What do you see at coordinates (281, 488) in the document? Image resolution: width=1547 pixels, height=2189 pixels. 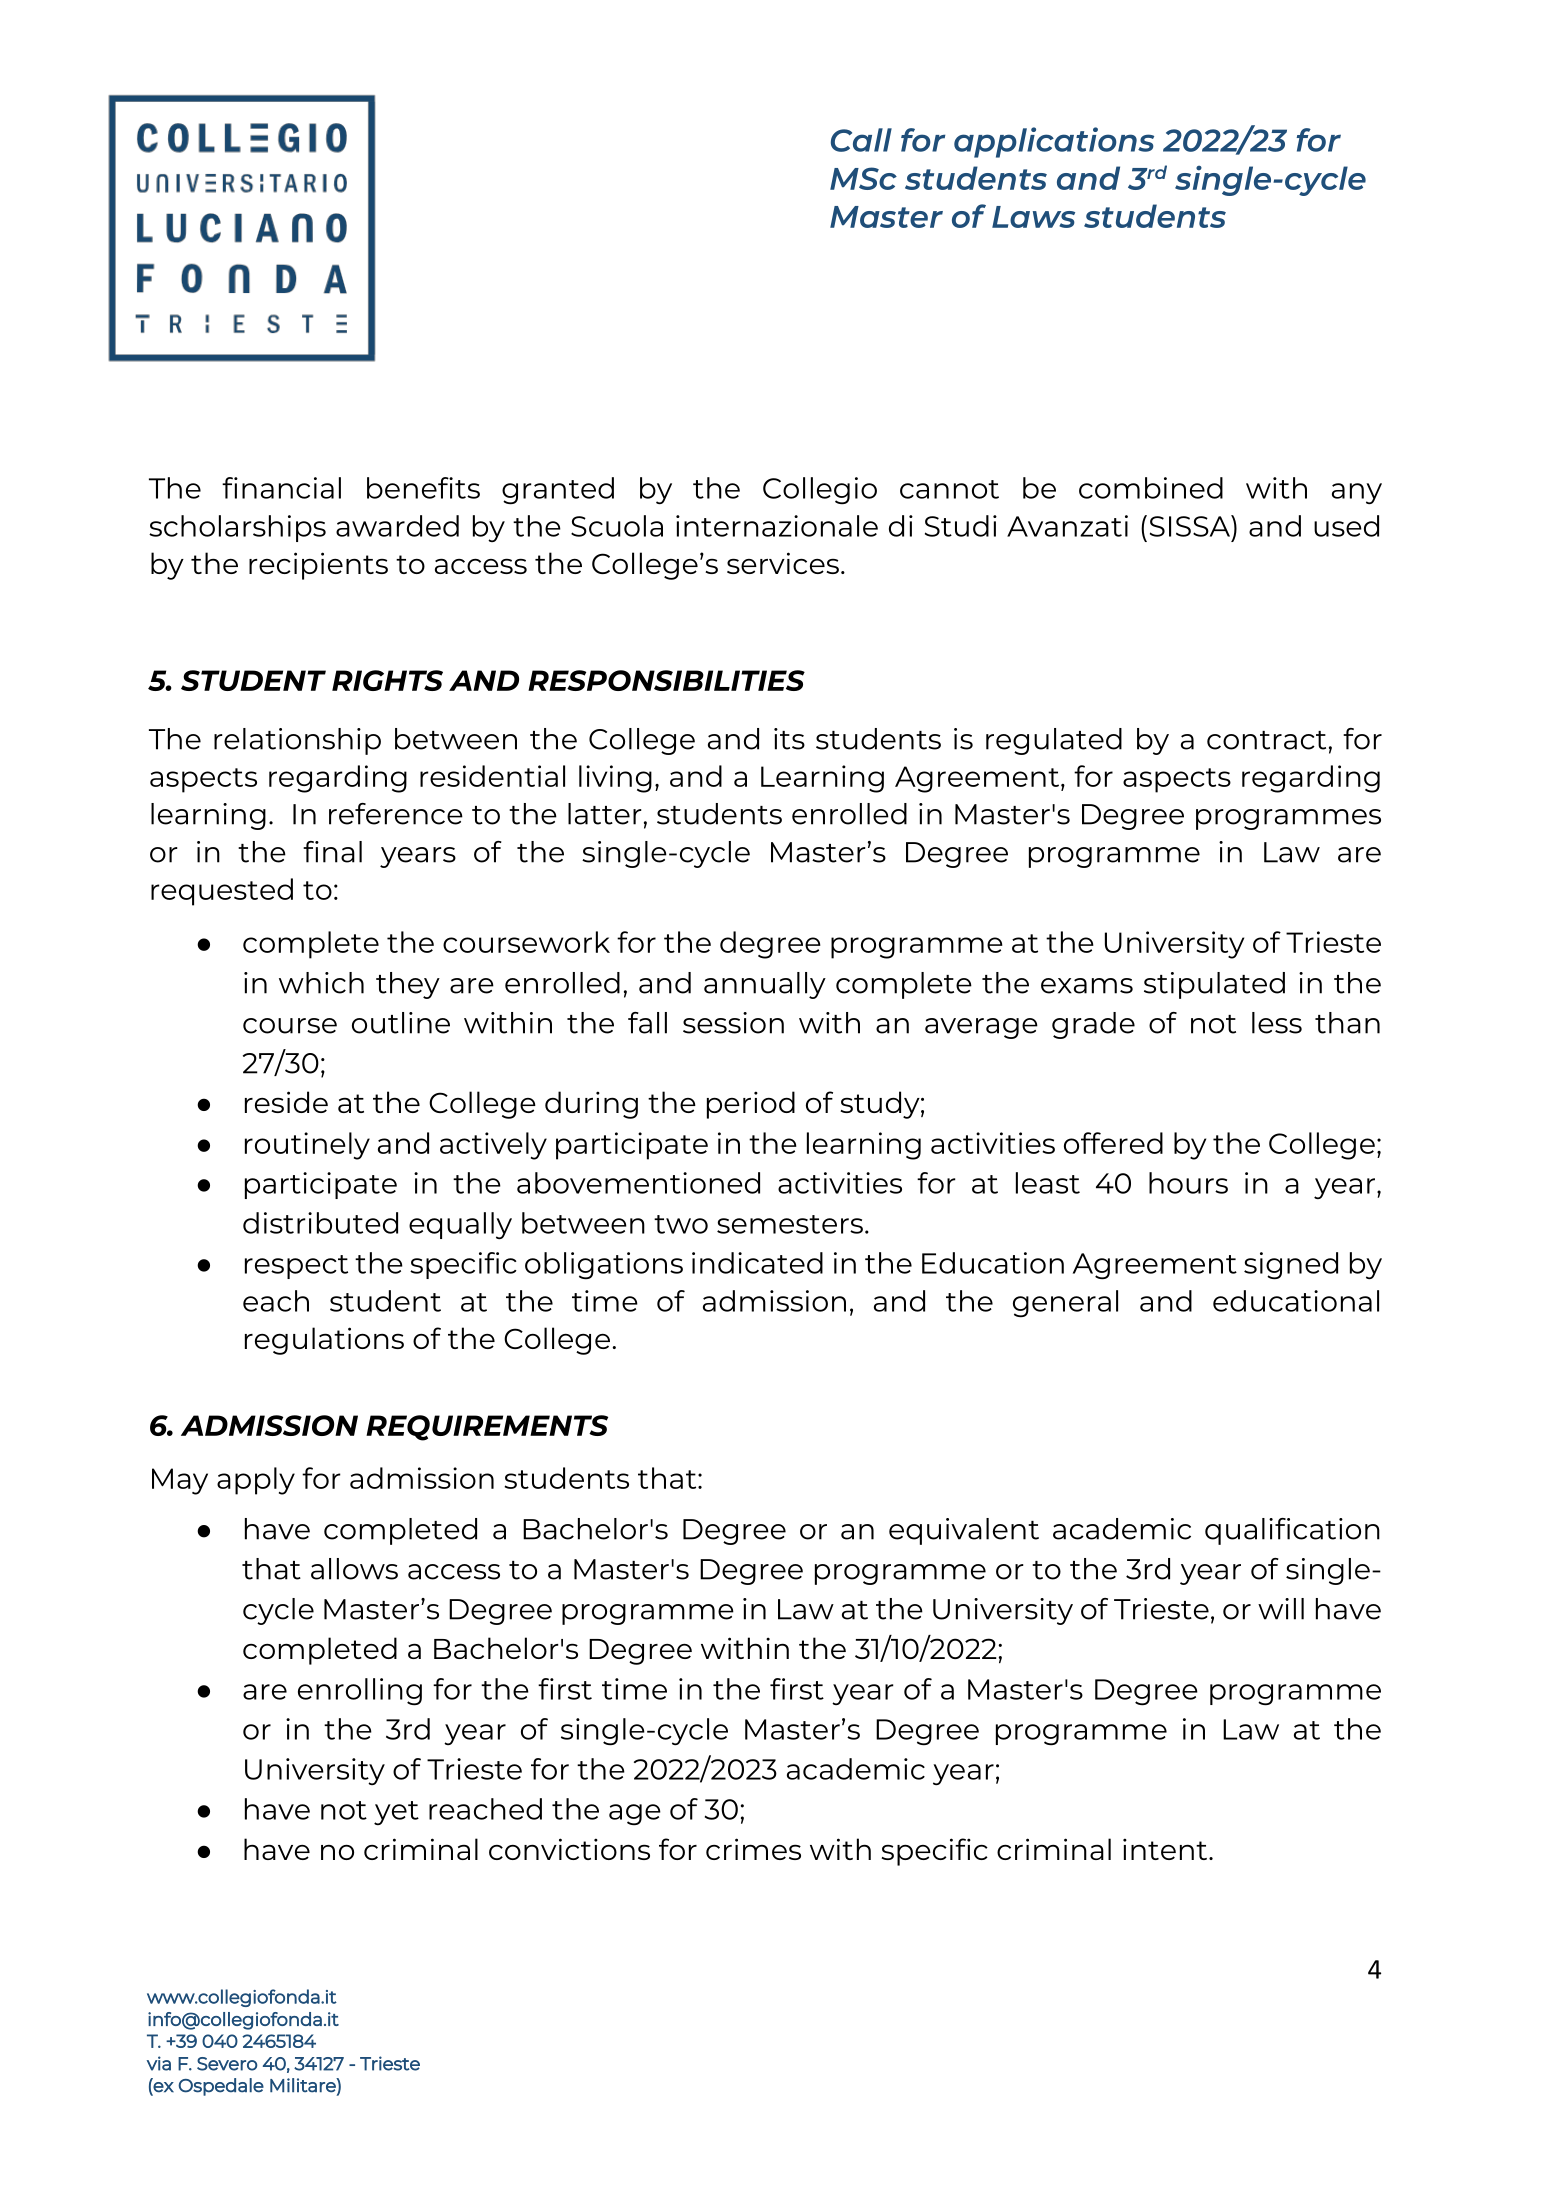 I see `financial` at bounding box center [281, 488].
